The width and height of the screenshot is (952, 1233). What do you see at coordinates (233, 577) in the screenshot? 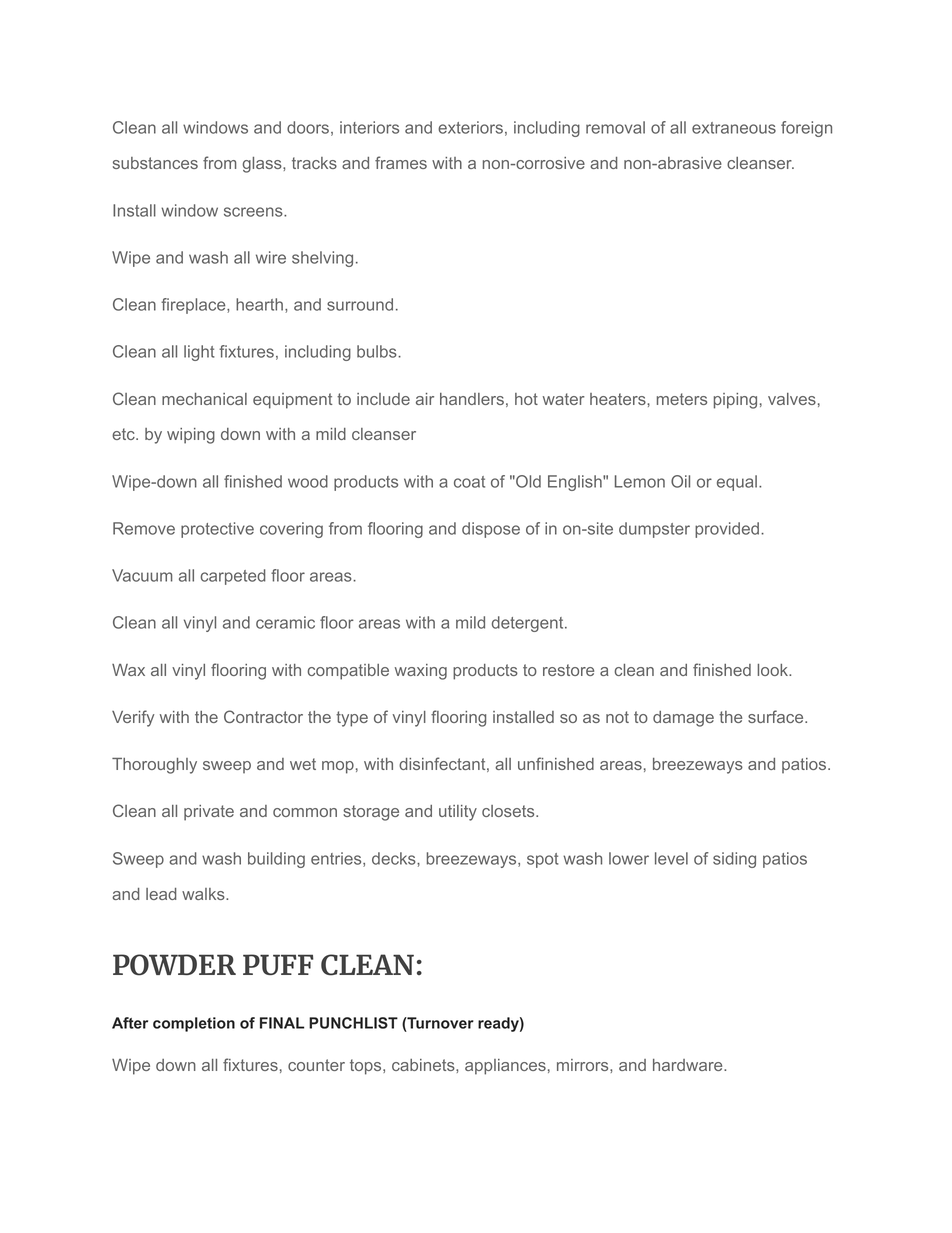
I see `carpeted` at bounding box center [233, 577].
